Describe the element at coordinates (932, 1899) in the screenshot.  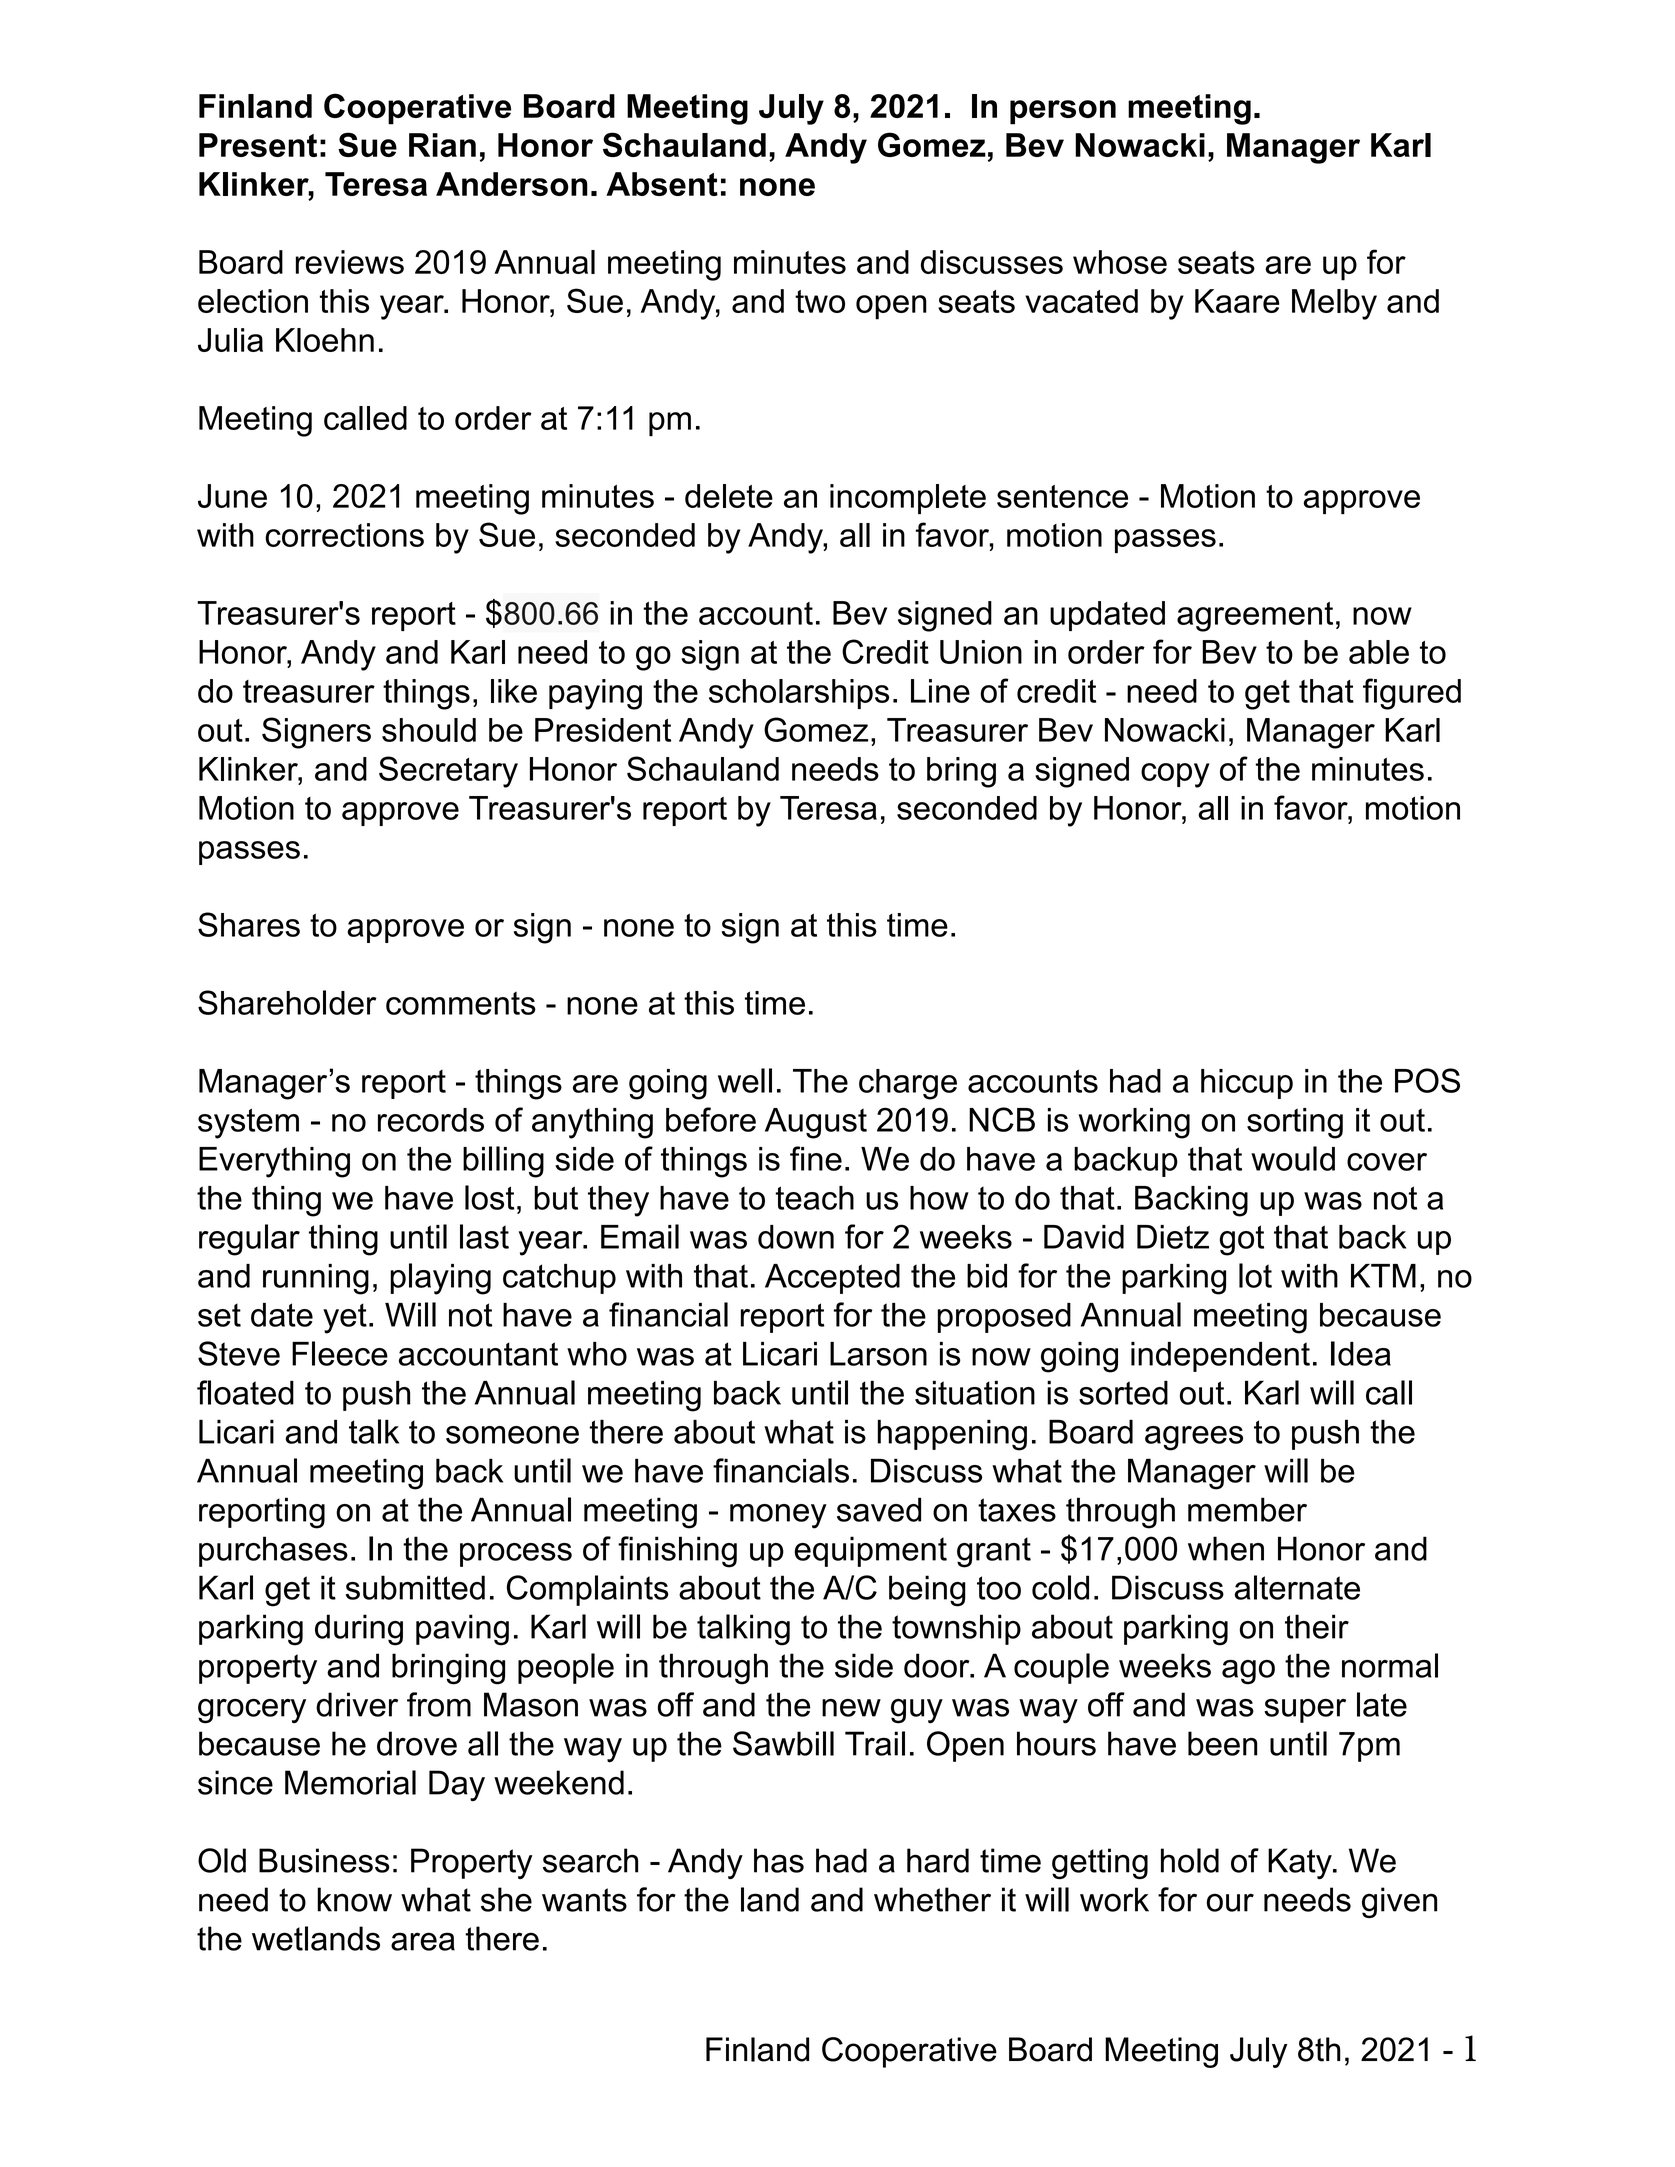
I see `whether` at that location.
